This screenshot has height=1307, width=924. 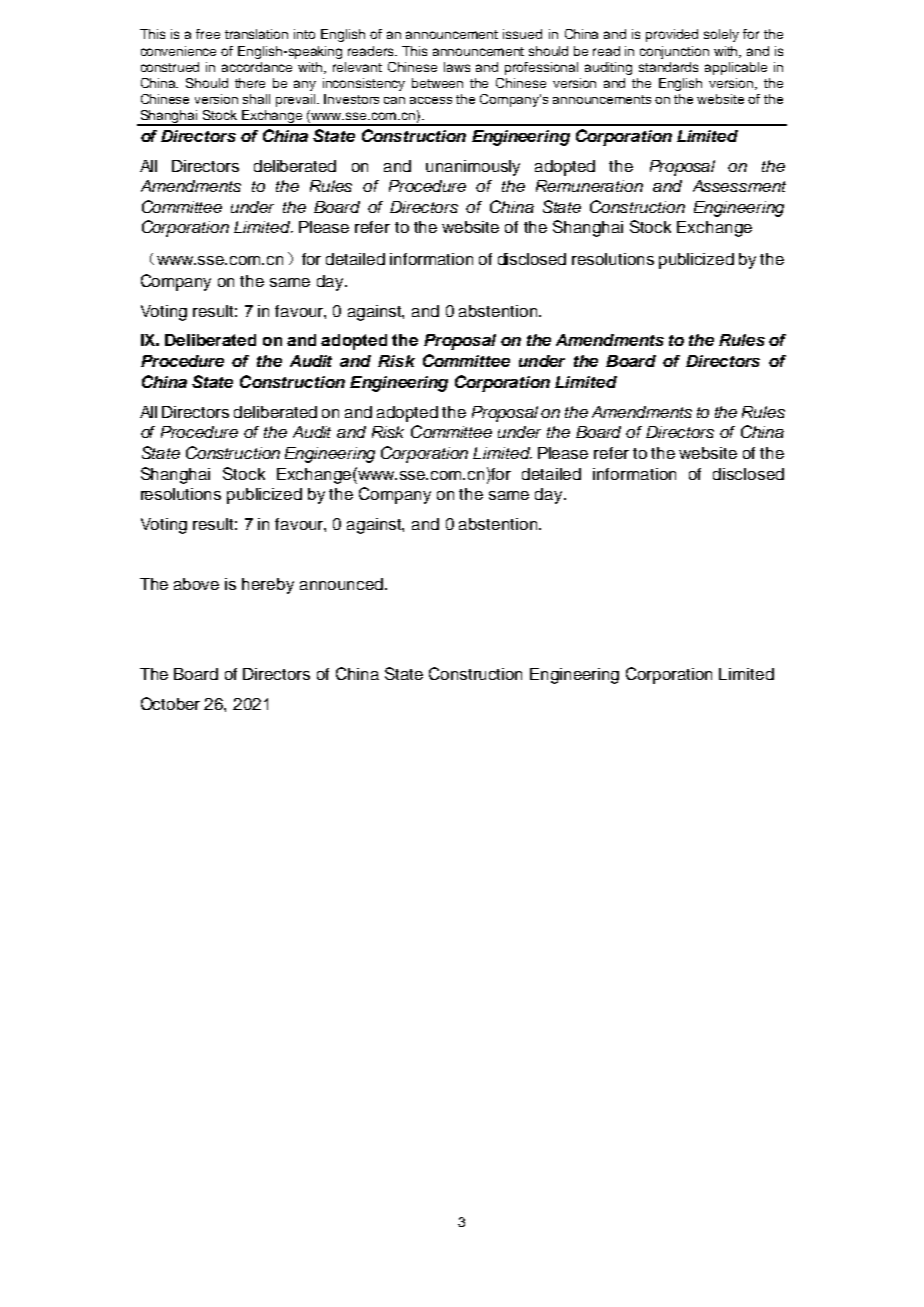 I want to click on Remuneration, so click(x=589, y=186).
